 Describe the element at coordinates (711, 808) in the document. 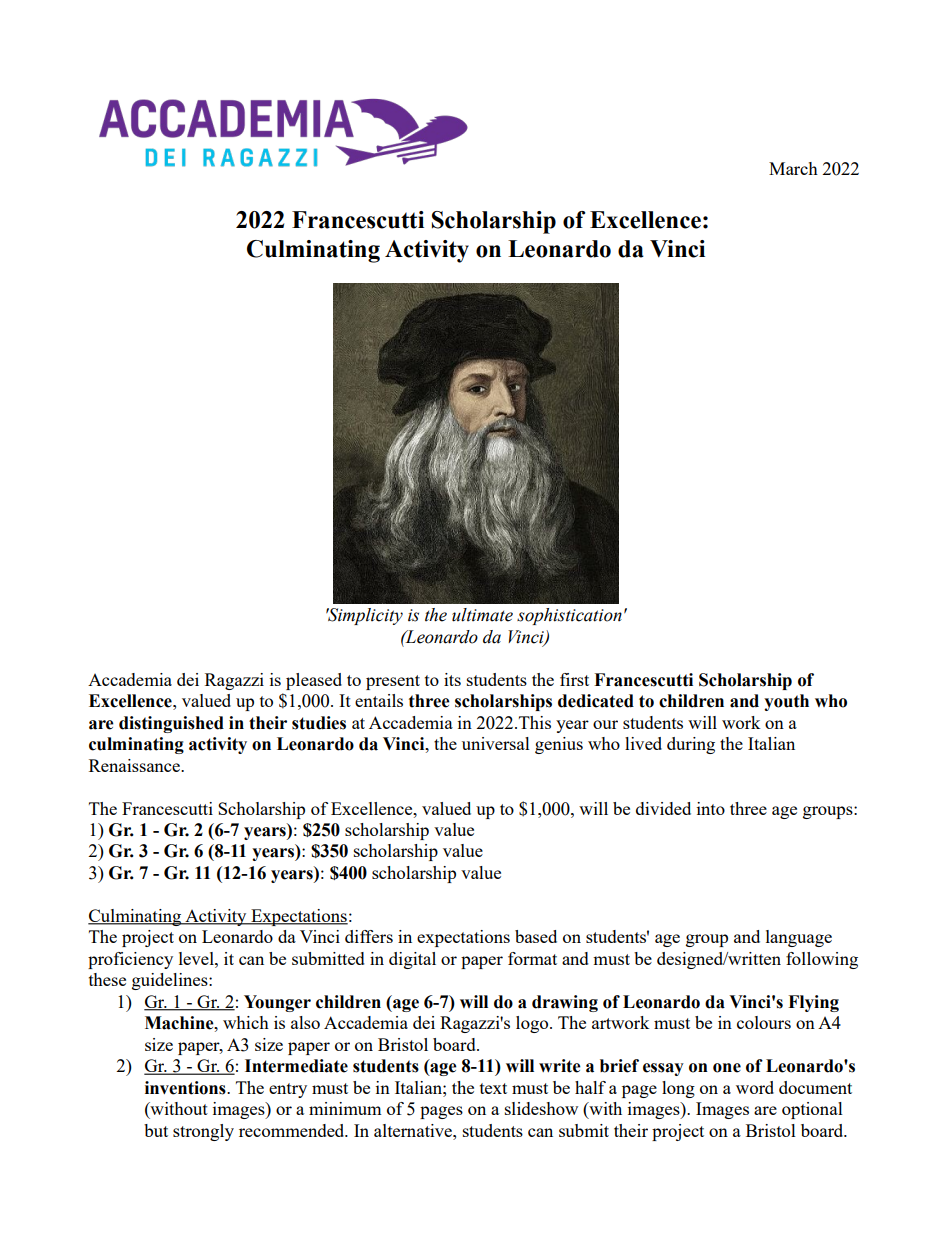

I see `into` at that location.
